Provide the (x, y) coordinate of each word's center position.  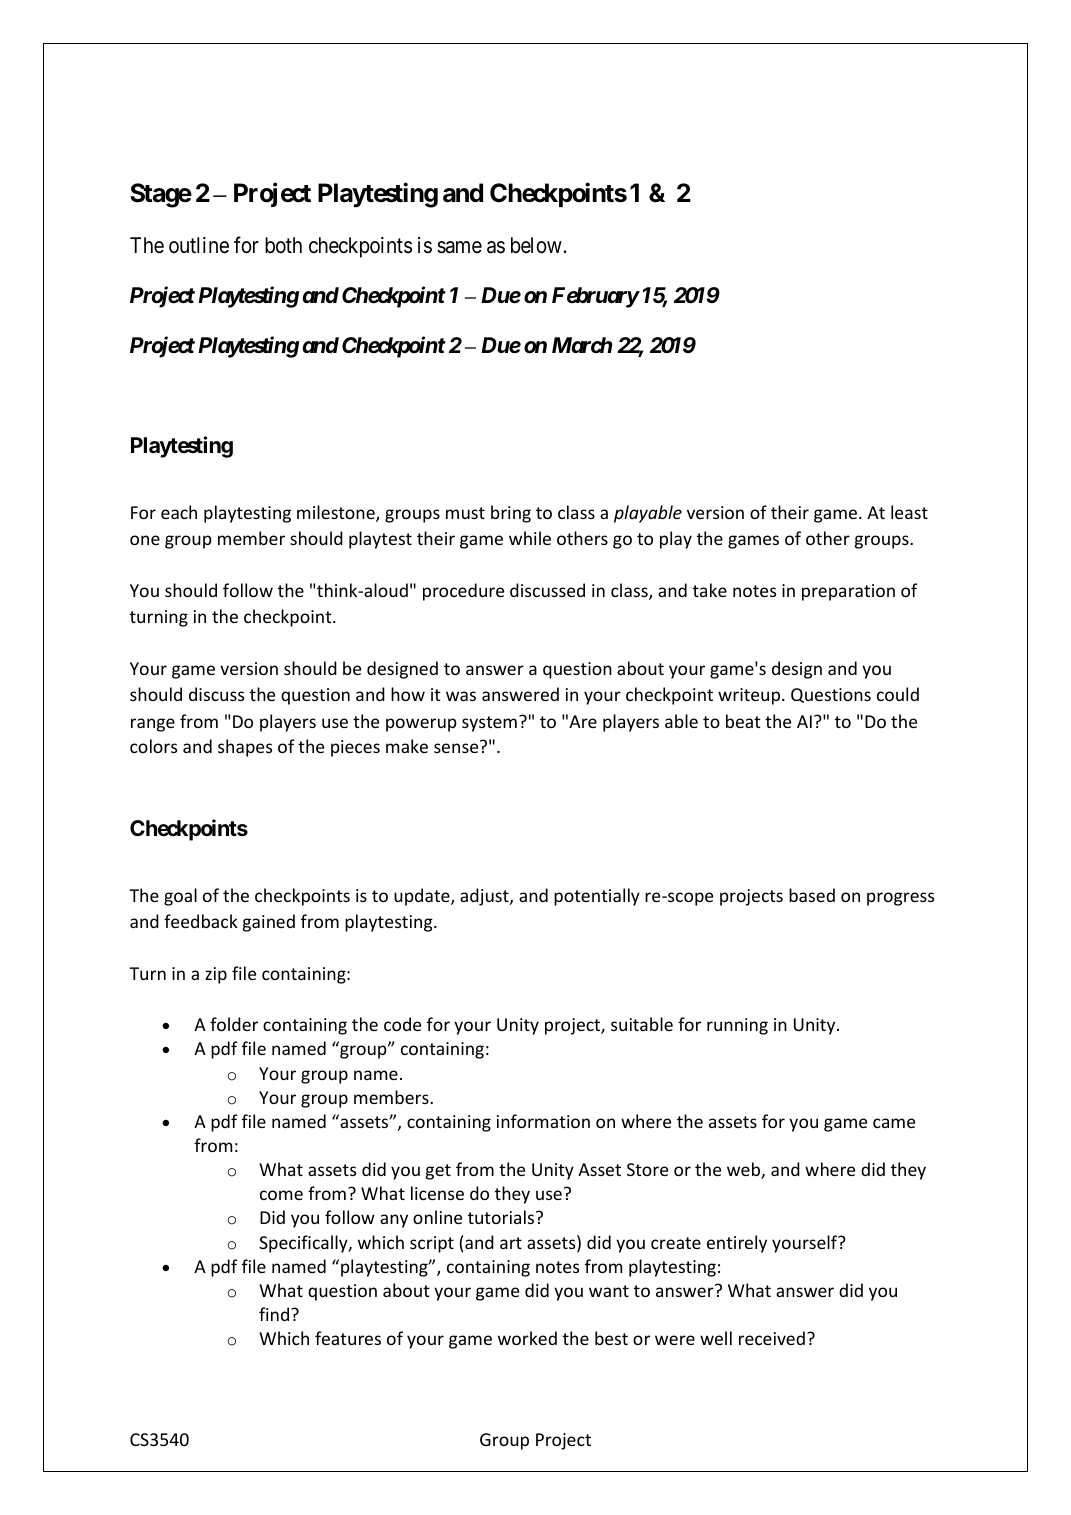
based (812, 895)
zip (216, 975)
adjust (485, 897)
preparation (848, 592)
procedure (463, 592)
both (283, 245)
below (536, 245)
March (582, 345)
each (179, 512)
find (274, 1314)
